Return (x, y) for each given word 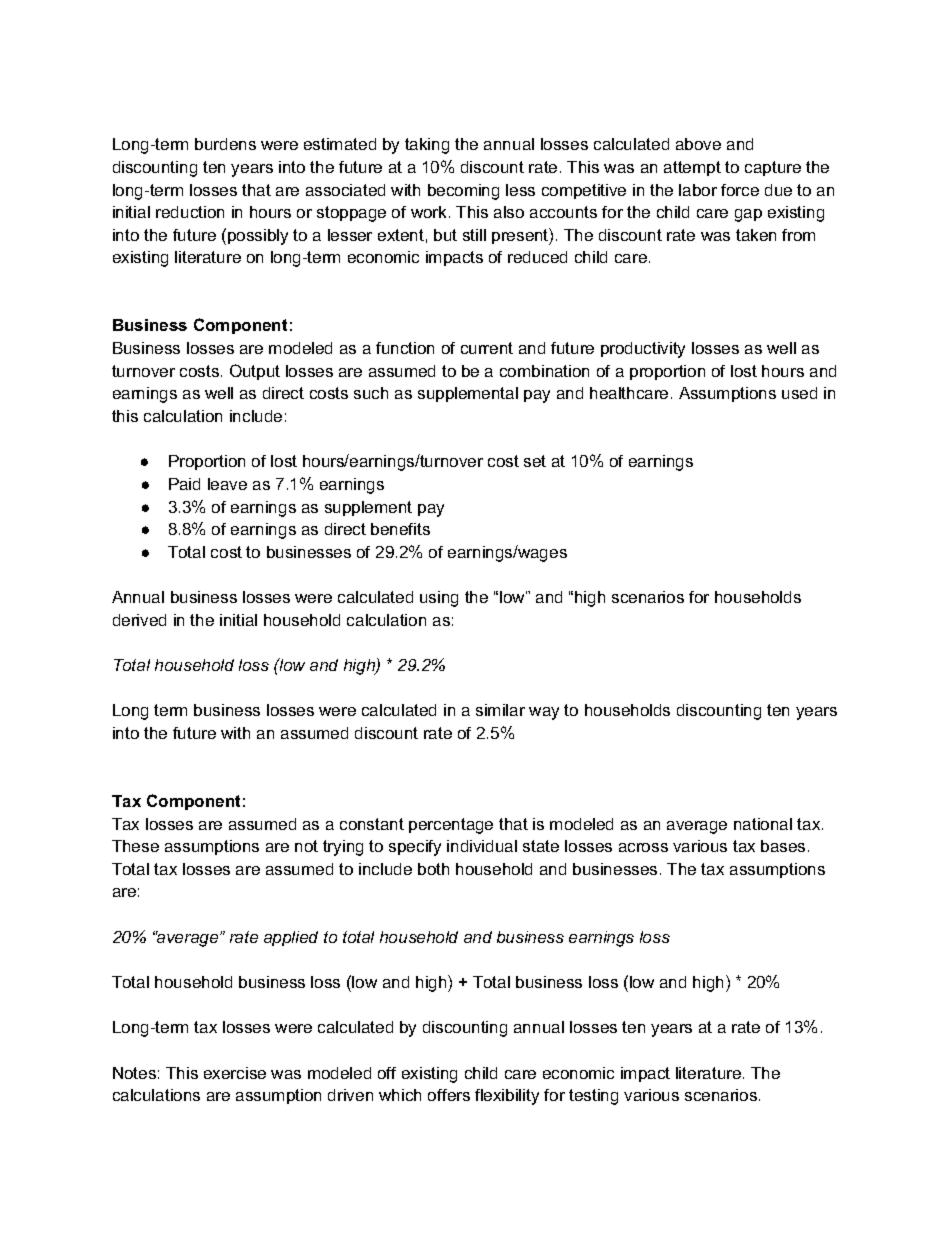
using (439, 599)
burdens (225, 144)
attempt (692, 168)
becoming (463, 192)
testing (593, 1097)
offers (449, 1095)
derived (139, 620)
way (544, 713)
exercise (235, 1073)
